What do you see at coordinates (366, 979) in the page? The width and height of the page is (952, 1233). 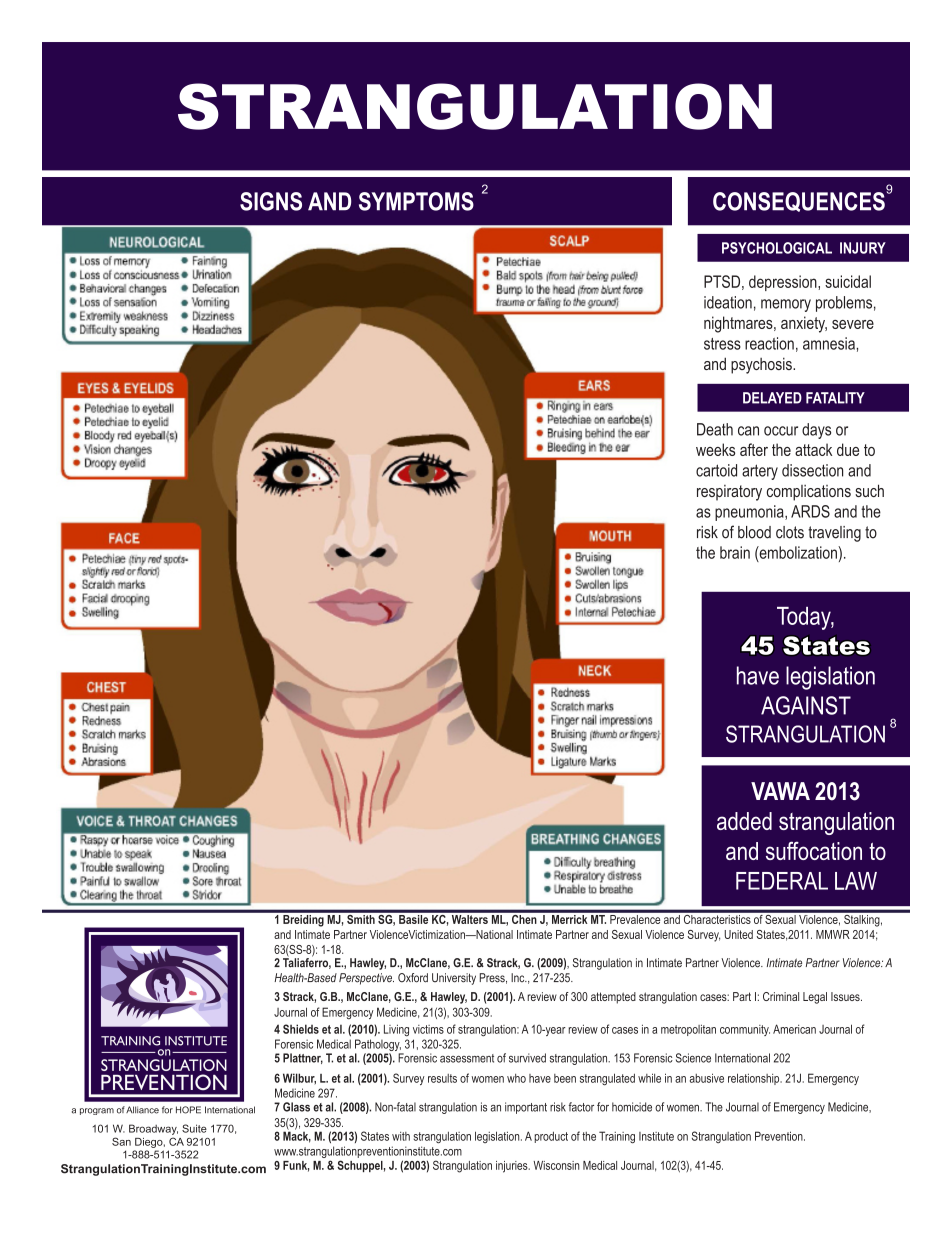 I see `Perspective` at bounding box center [366, 979].
